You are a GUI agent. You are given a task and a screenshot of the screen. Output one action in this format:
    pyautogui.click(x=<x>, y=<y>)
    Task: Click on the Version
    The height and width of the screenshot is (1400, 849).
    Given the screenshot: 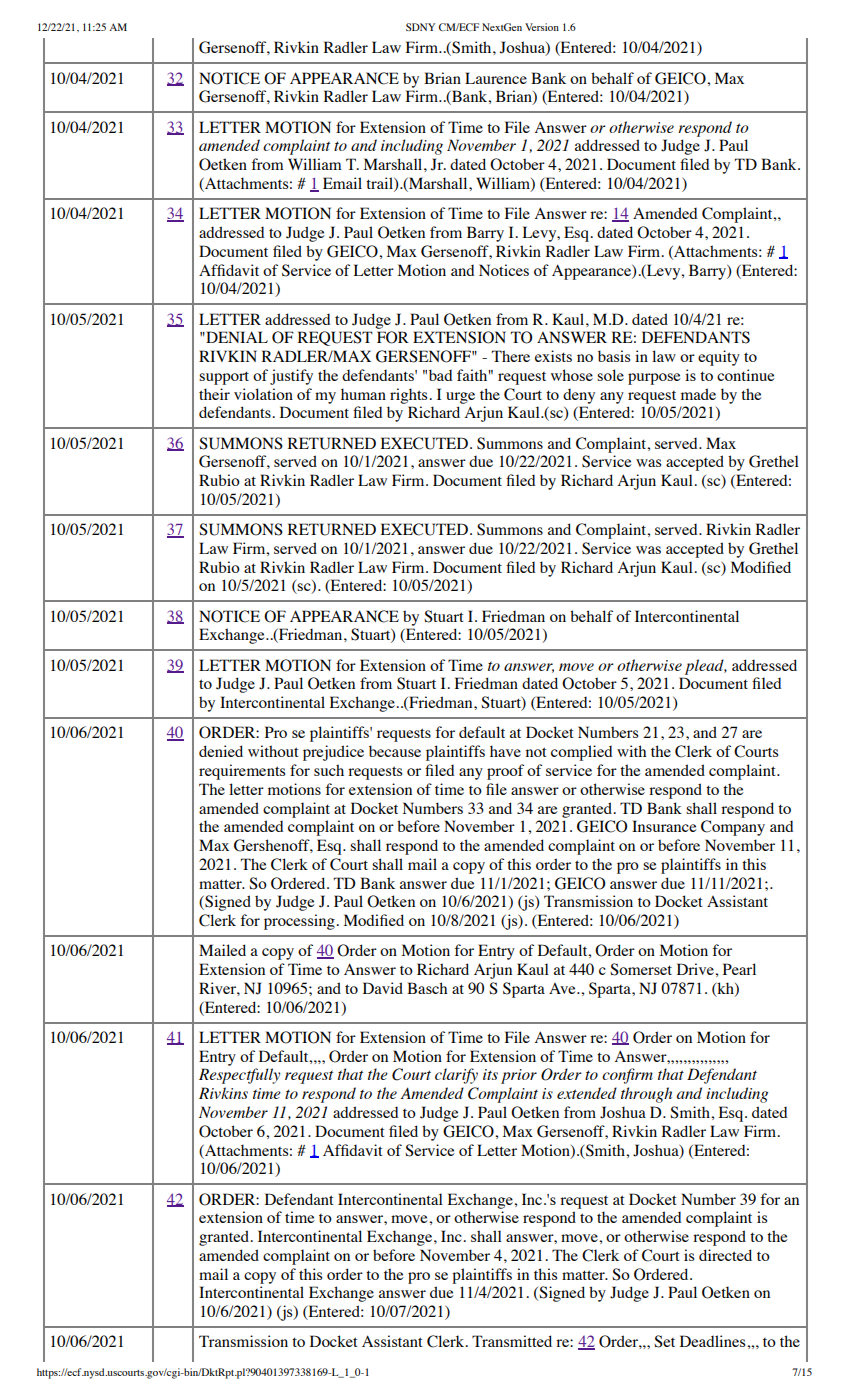 What is the action you would take?
    pyautogui.click(x=542, y=27)
